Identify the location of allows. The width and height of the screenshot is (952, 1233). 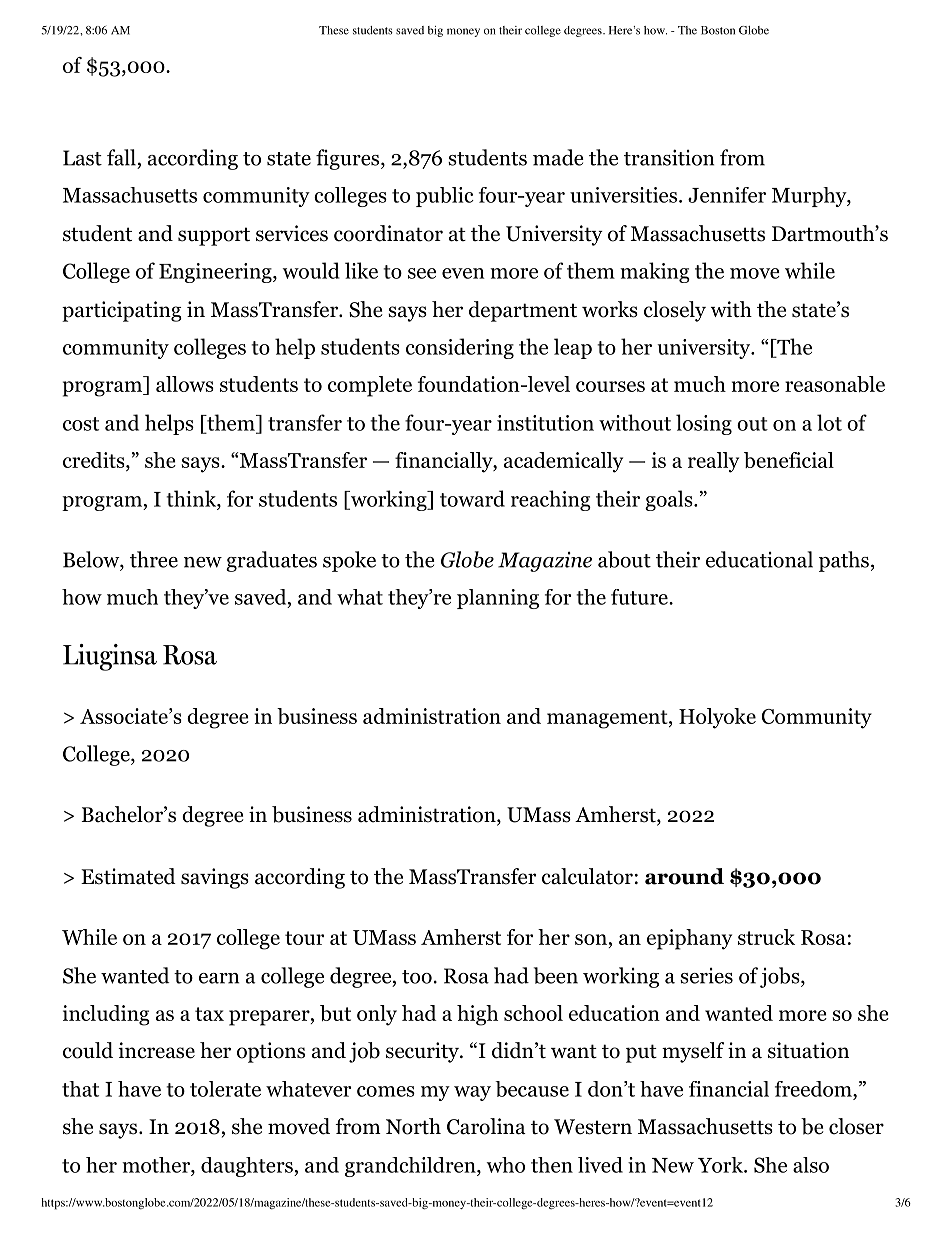
(185, 384).
